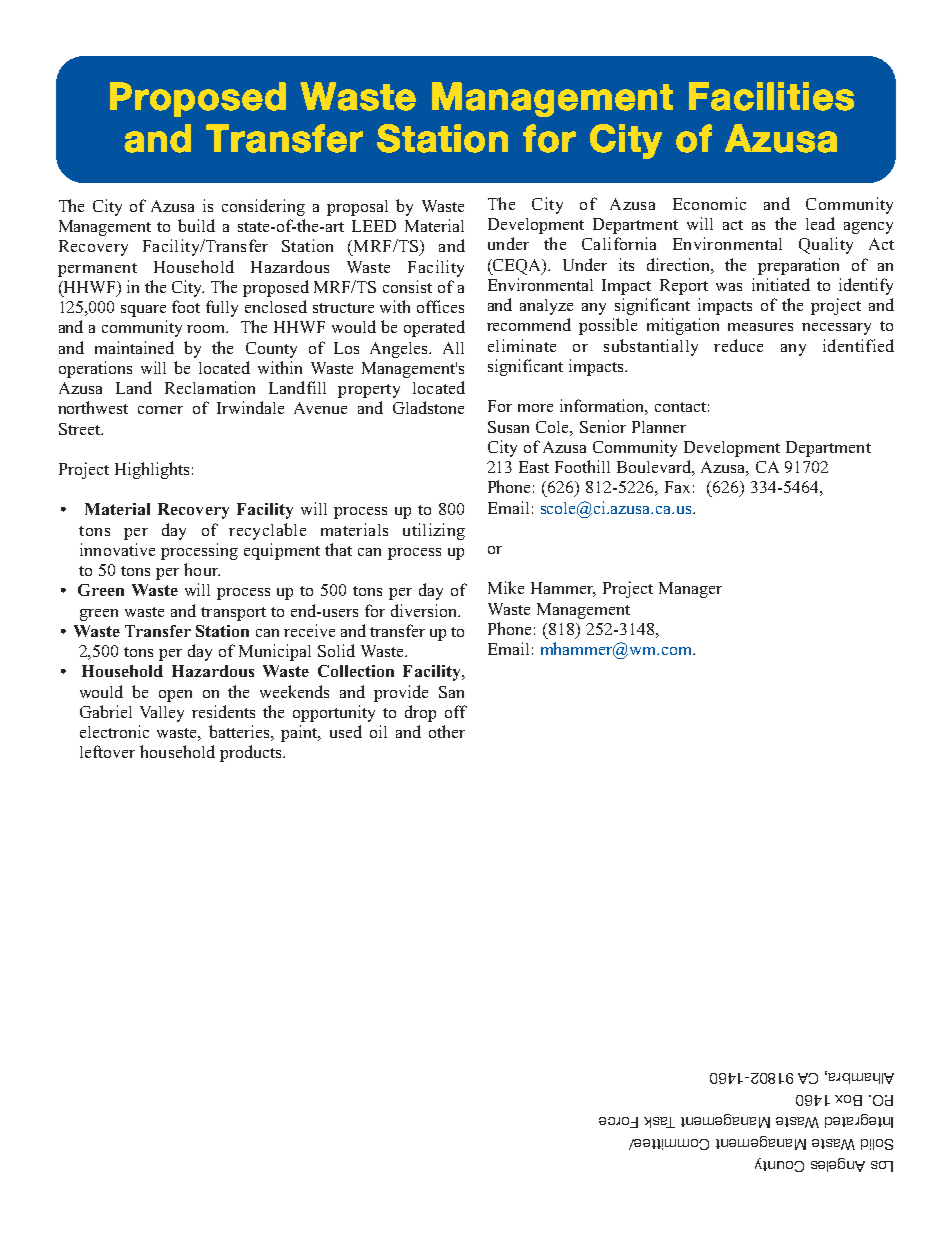 This screenshot has height=1233, width=952. Describe the element at coordinates (680, 407) in the screenshot. I see `contact` at that location.
